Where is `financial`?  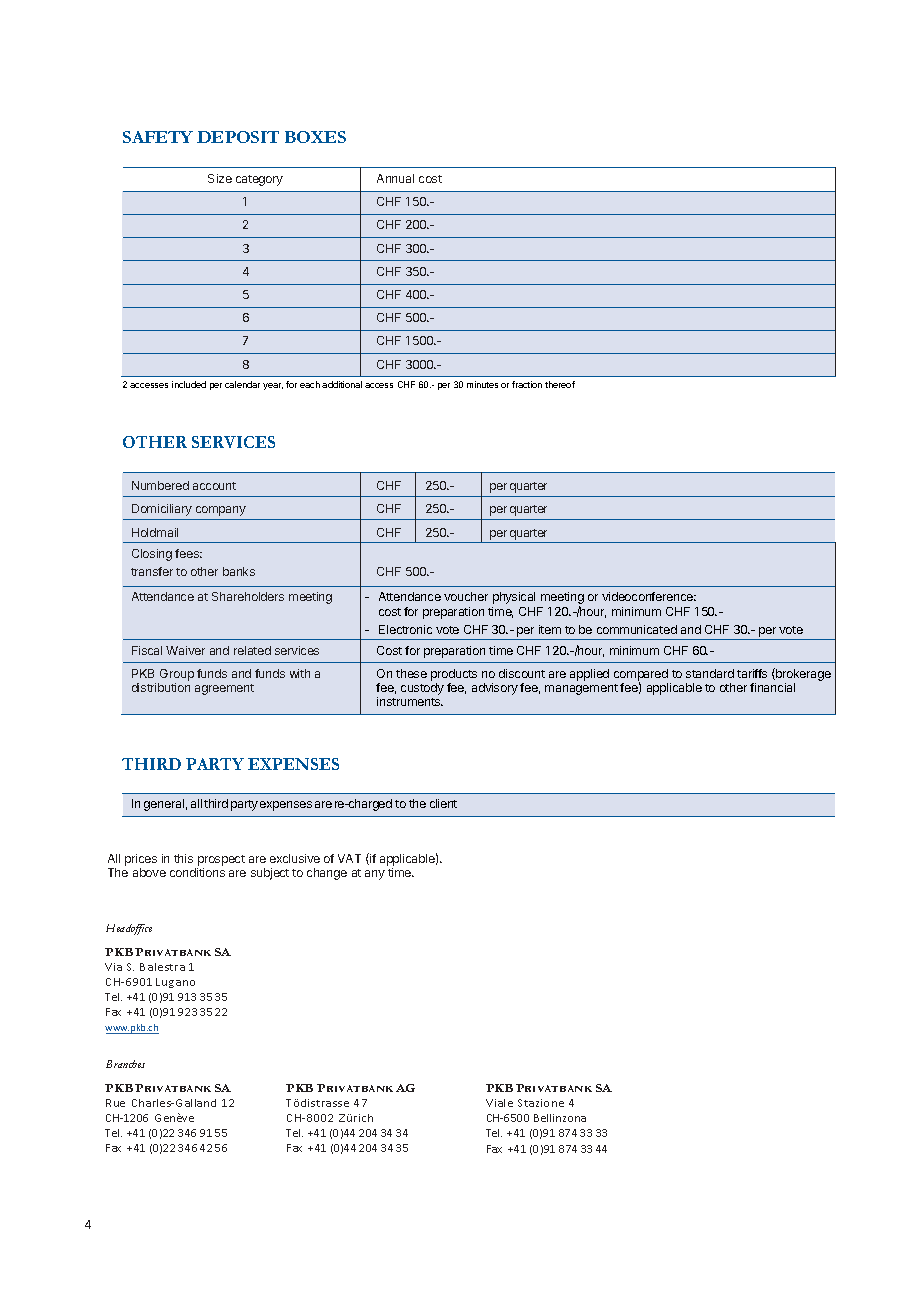
financial is located at coordinates (772, 687).
